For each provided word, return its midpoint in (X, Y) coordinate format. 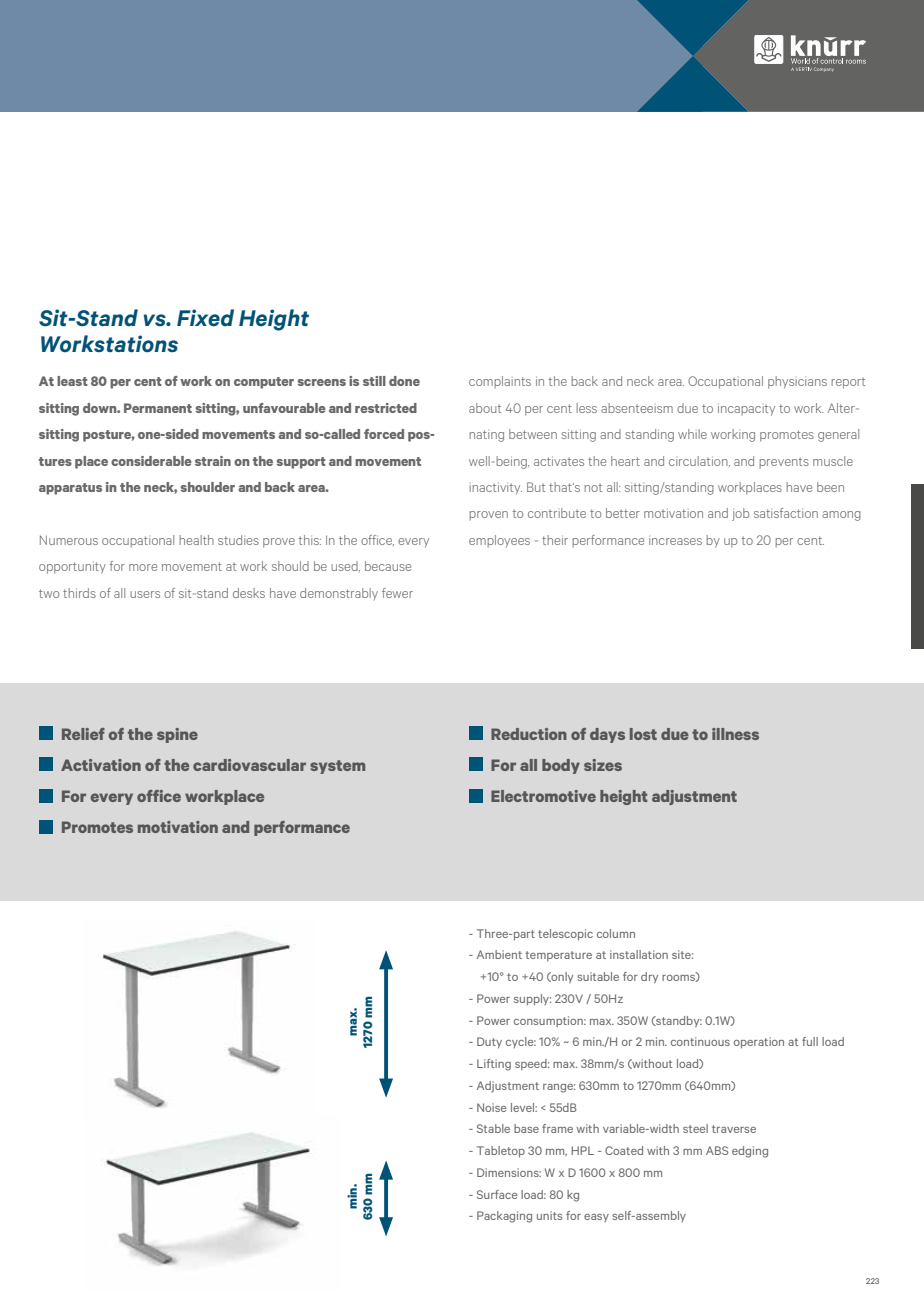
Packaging (504, 1217)
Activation (101, 765)
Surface (497, 1194)
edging (750, 1152)
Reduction (529, 734)
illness (735, 734)
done (404, 381)
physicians (797, 382)
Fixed (205, 318)
